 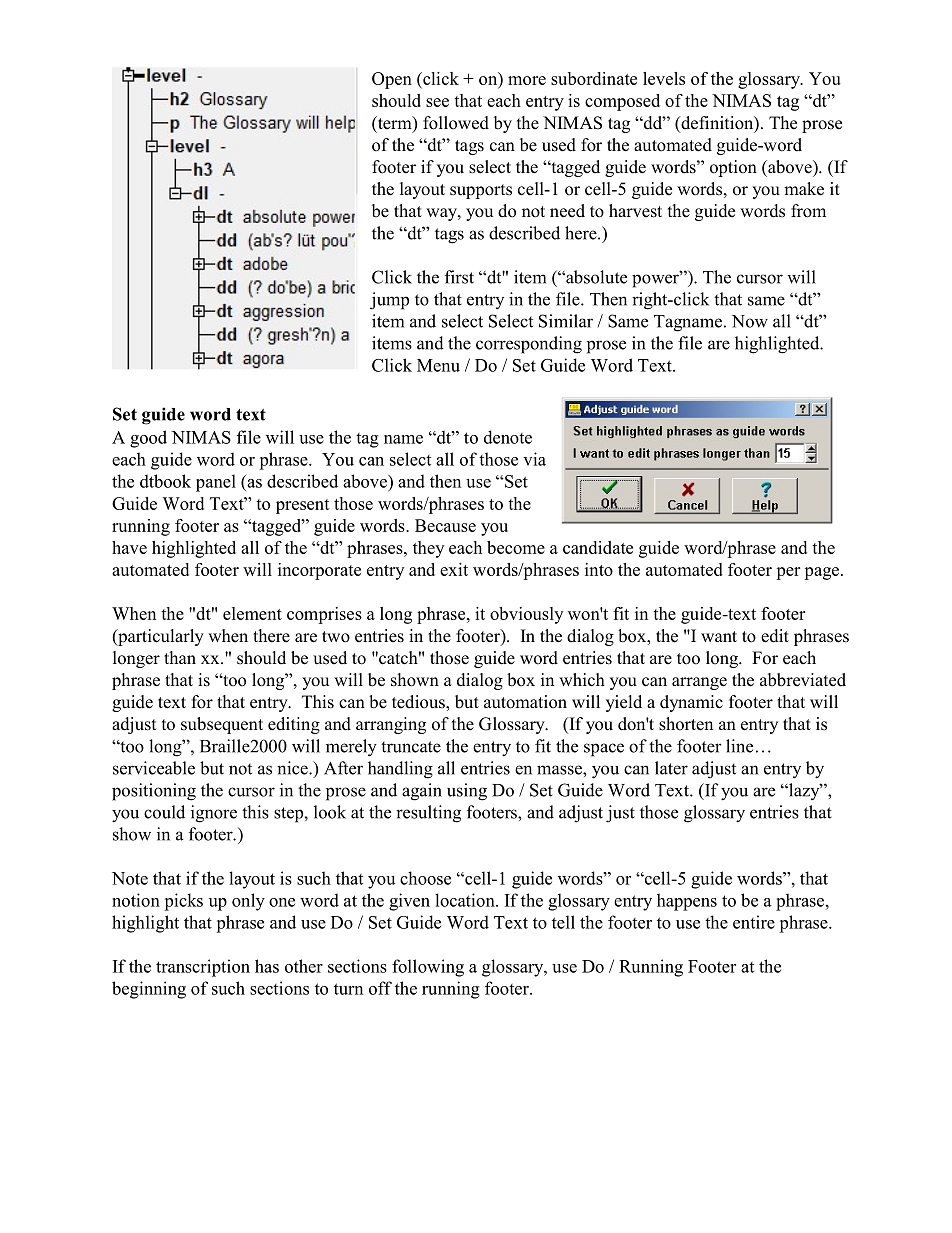 What do you see at coordinates (216, 483) in the screenshot?
I see `panel` at bounding box center [216, 483].
